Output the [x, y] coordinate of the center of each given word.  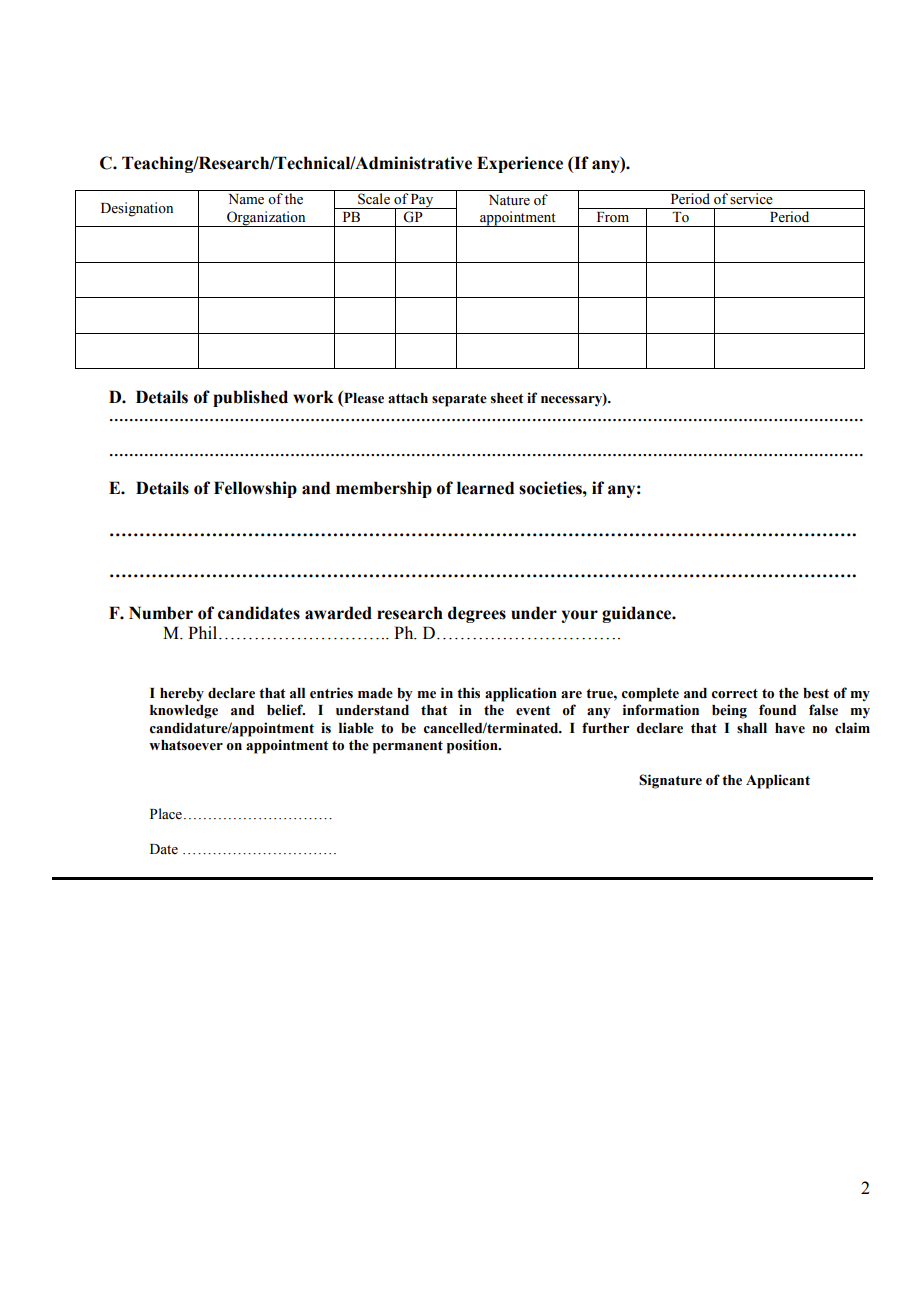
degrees [477, 614]
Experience [520, 164]
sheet [507, 398]
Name [246, 199]
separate [459, 400]
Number [161, 613]
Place [166, 814]
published [250, 398]
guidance [638, 614]
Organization [266, 219]
